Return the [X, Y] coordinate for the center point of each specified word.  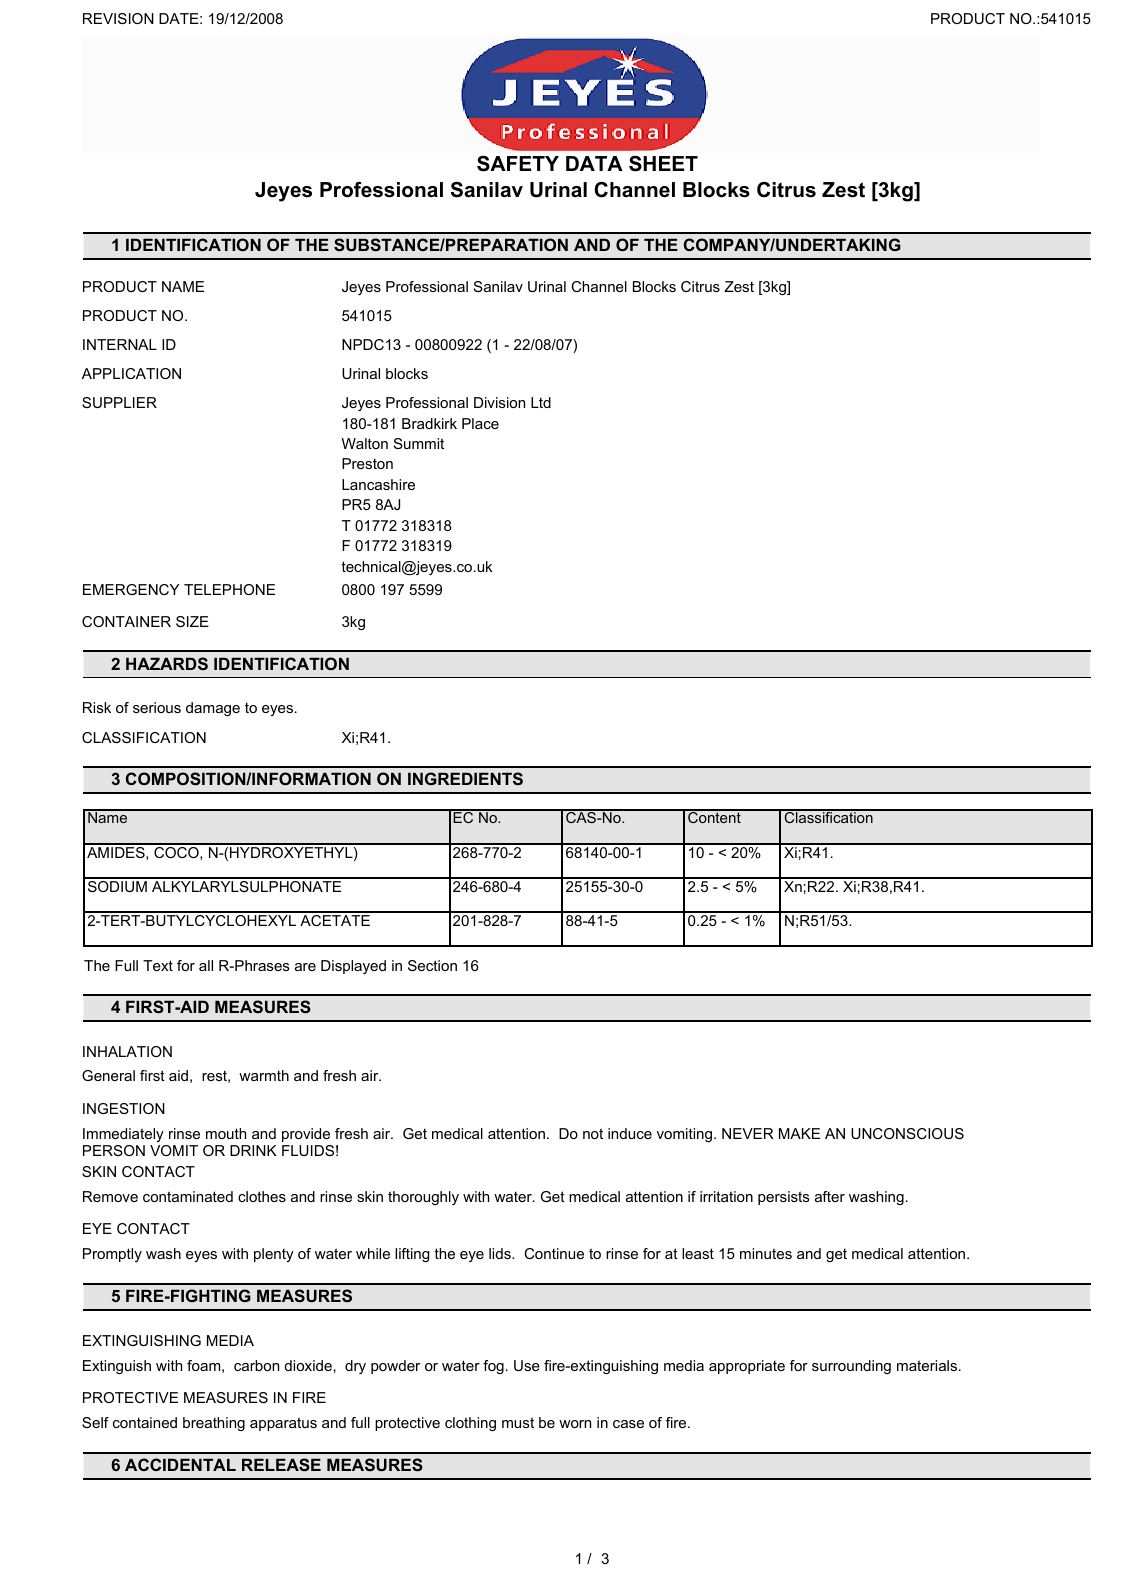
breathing [214, 1424]
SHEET [663, 164]
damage [213, 709]
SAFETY [518, 164]
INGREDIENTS [465, 778]
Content [714, 816]
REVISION [118, 18]
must [518, 1422]
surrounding [851, 1367]
